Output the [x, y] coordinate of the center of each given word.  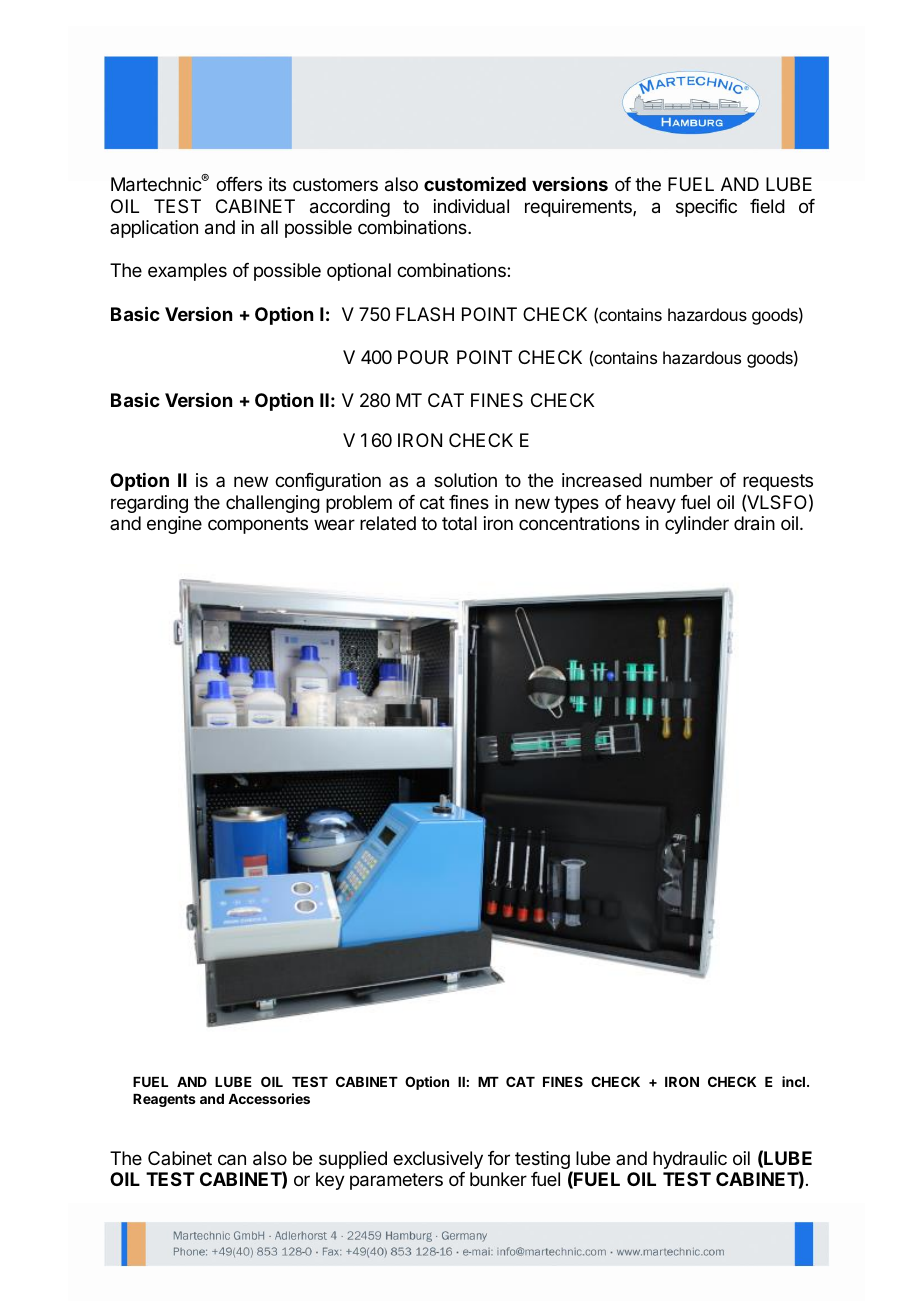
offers [239, 184]
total [459, 523]
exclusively [438, 1160]
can [232, 1160]
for [499, 1158]
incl [793, 1081]
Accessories [269, 1098]
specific [706, 208]
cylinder [697, 525]
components [258, 525]
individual [471, 206]
